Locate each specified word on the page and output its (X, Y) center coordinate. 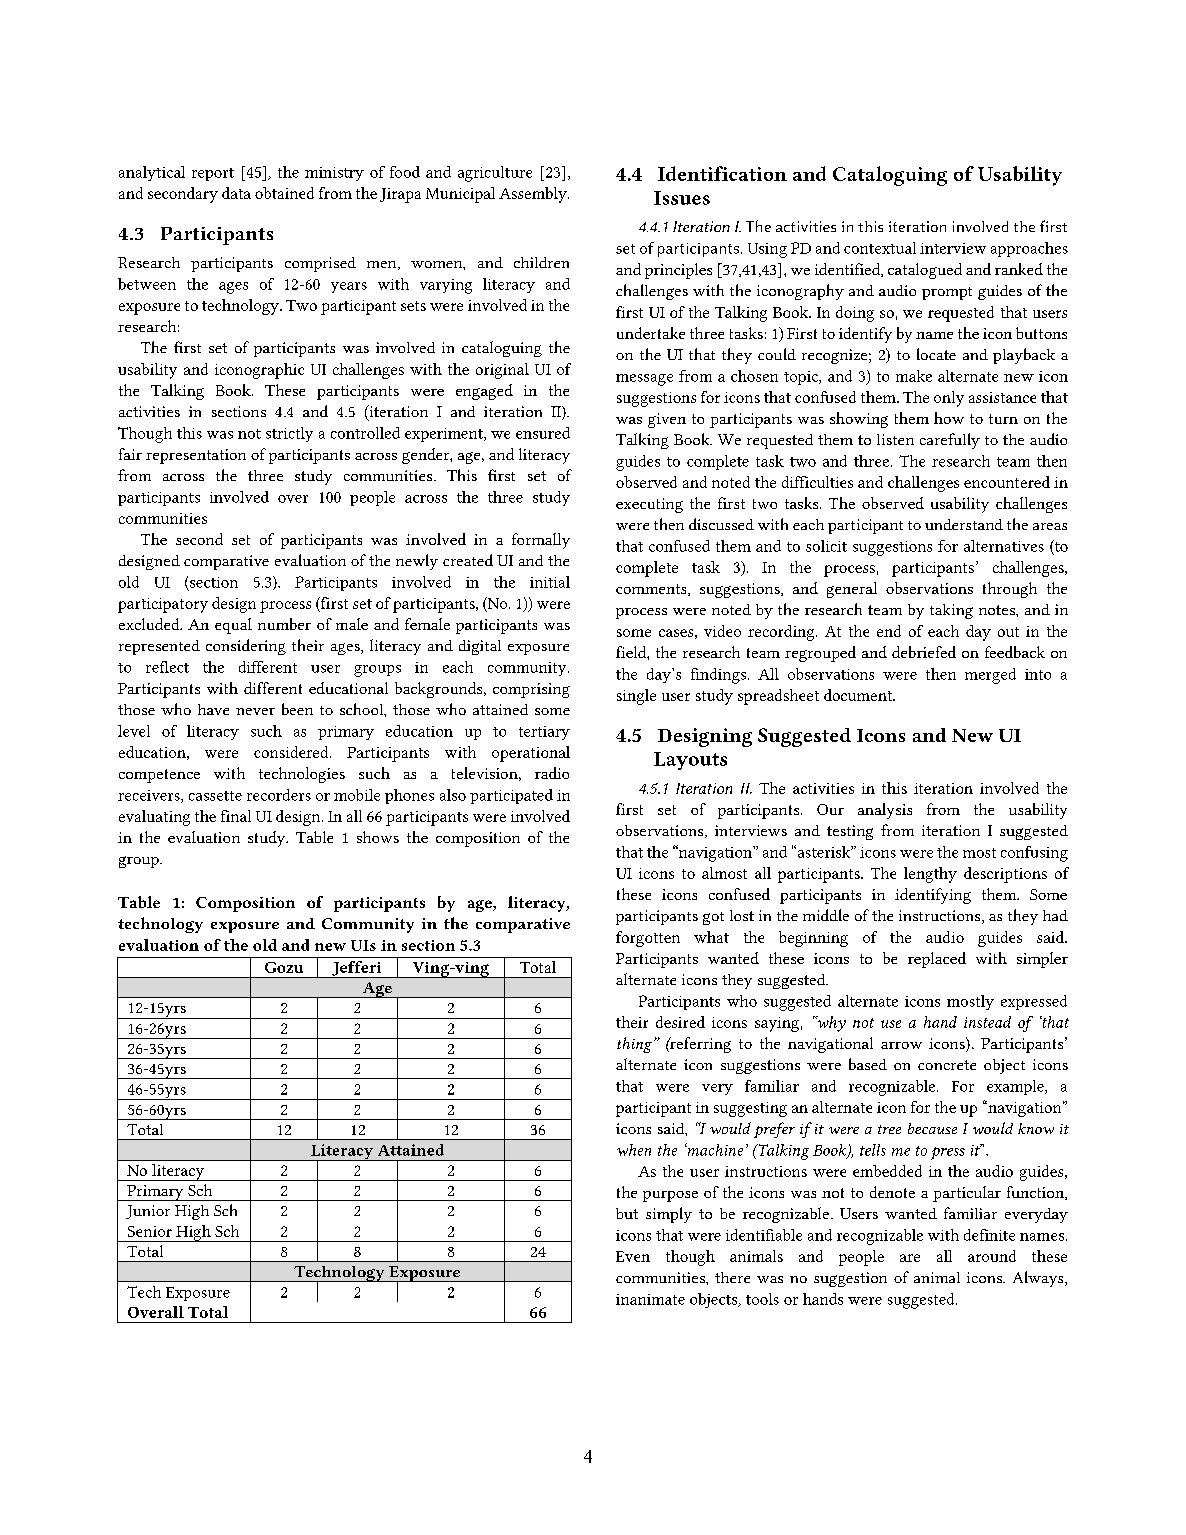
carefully (950, 441)
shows (378, 837)
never (255, 711)
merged (990, 676)
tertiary (544, 733)
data (236, 193)
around (992, 1256)
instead (987, 1022)
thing (636, 1045)
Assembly (534, 195)
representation (196, 456)
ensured (543, 433)
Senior (150, 1231)
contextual (880, 248)
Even (633, 1256)
